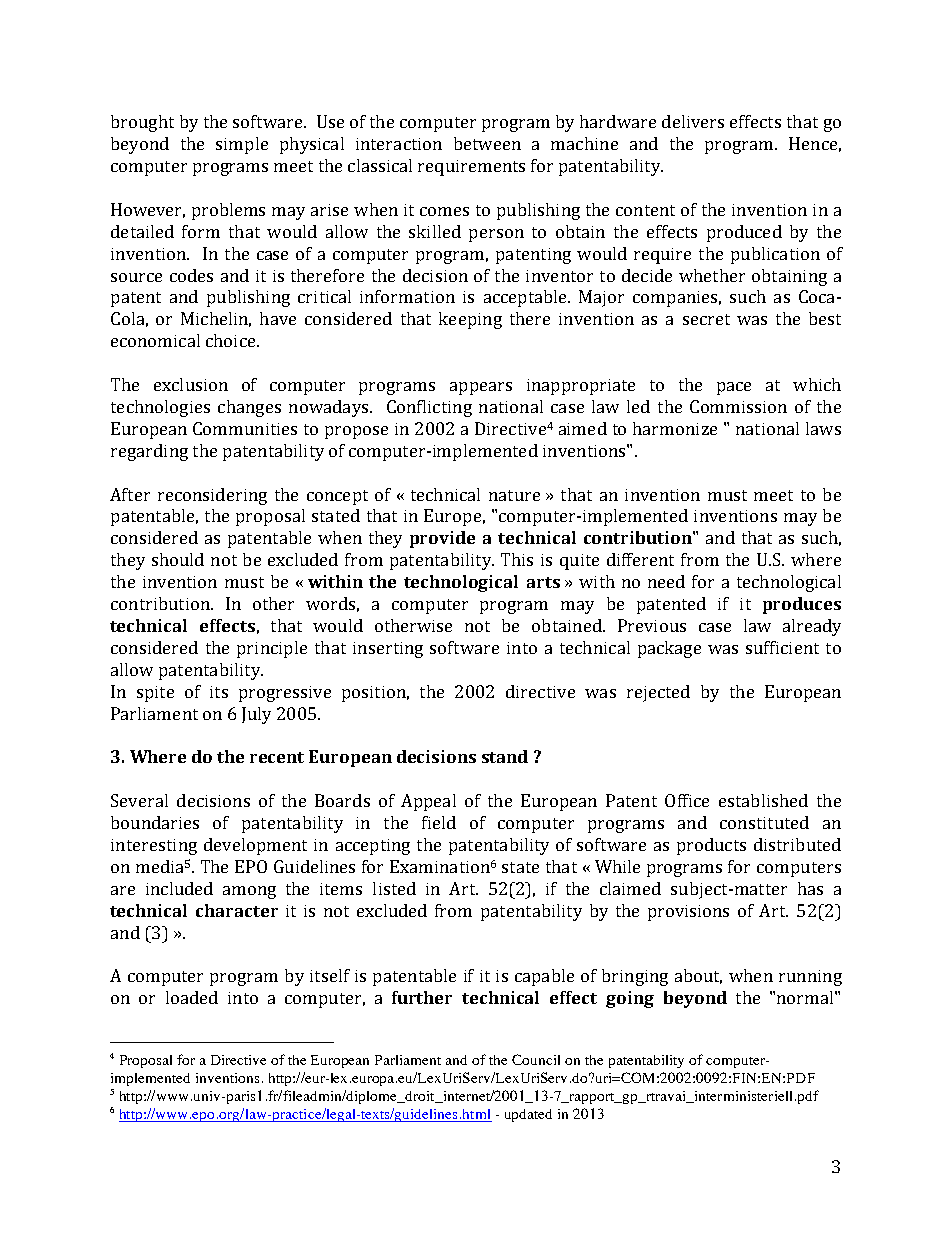  Describe the element at coordinates (738, 406) in the image. I see `Commission` at that location.
